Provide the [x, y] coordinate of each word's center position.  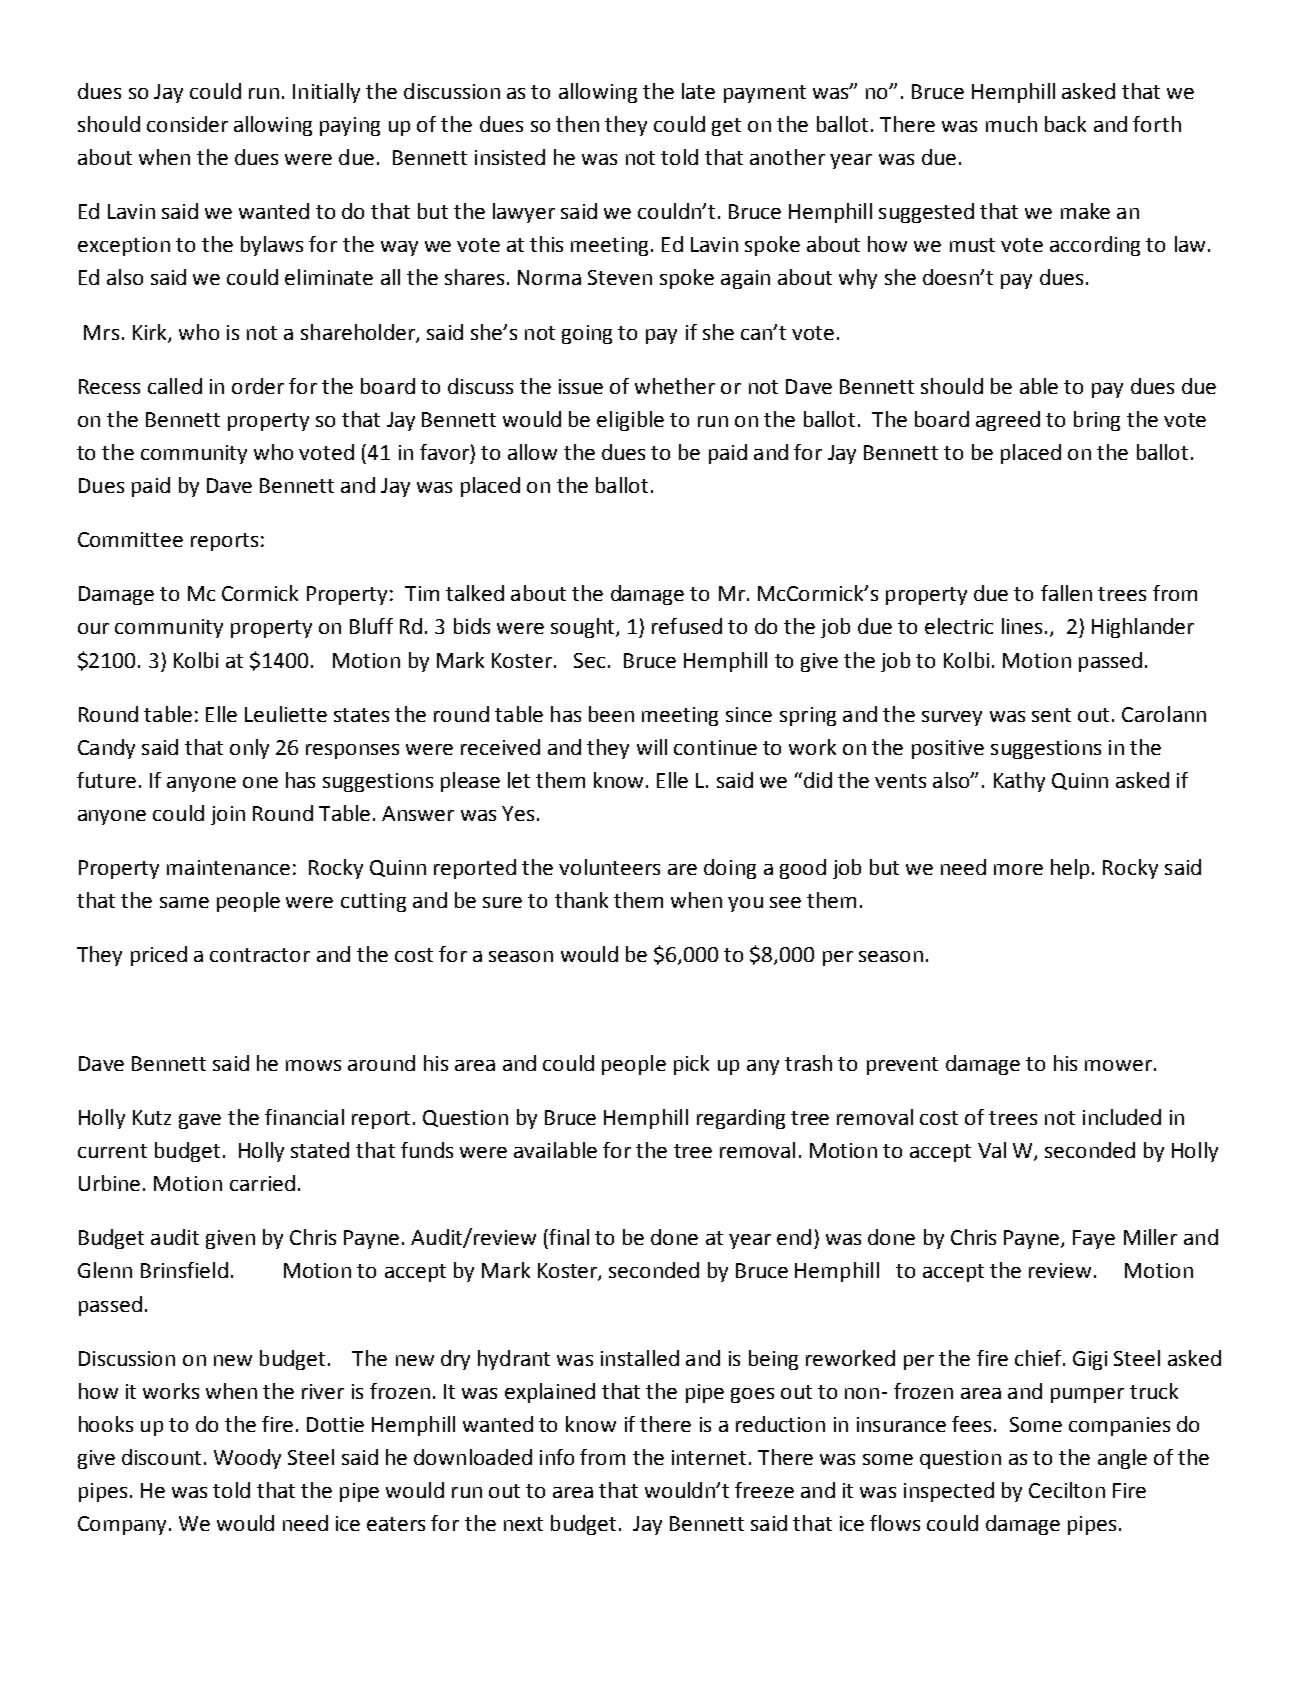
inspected [949, 1492]
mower [1118, 1065]
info [557, 1457]
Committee [130, 539]
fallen [1066, 593]
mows [313, 1065]
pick [691, 1065]
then [577, 124]
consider [187, 124]
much [1011, 124]
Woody [247, 1459]
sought [584, 628]
